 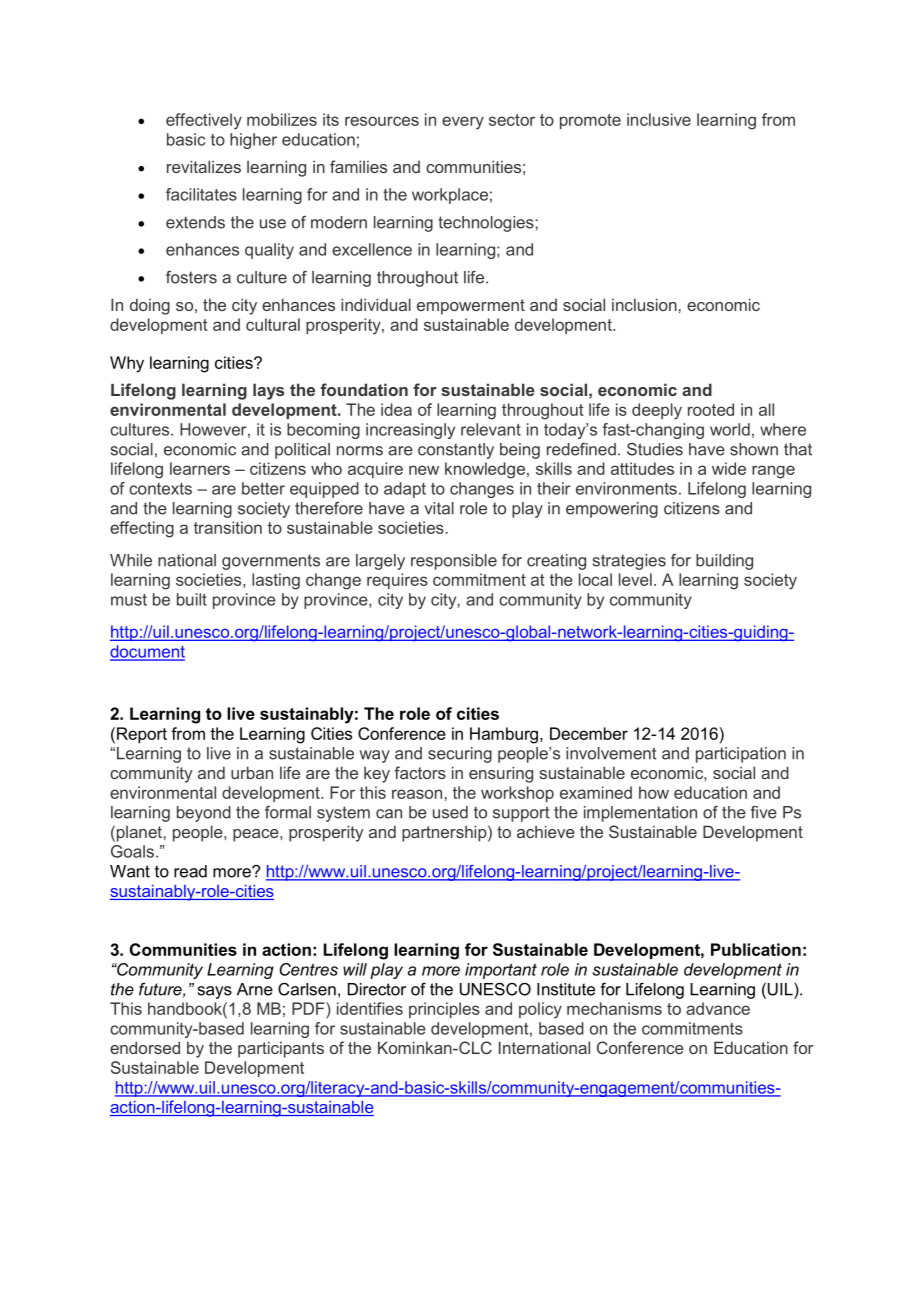 I want to click on effectively, so click(x=204, y=121).
